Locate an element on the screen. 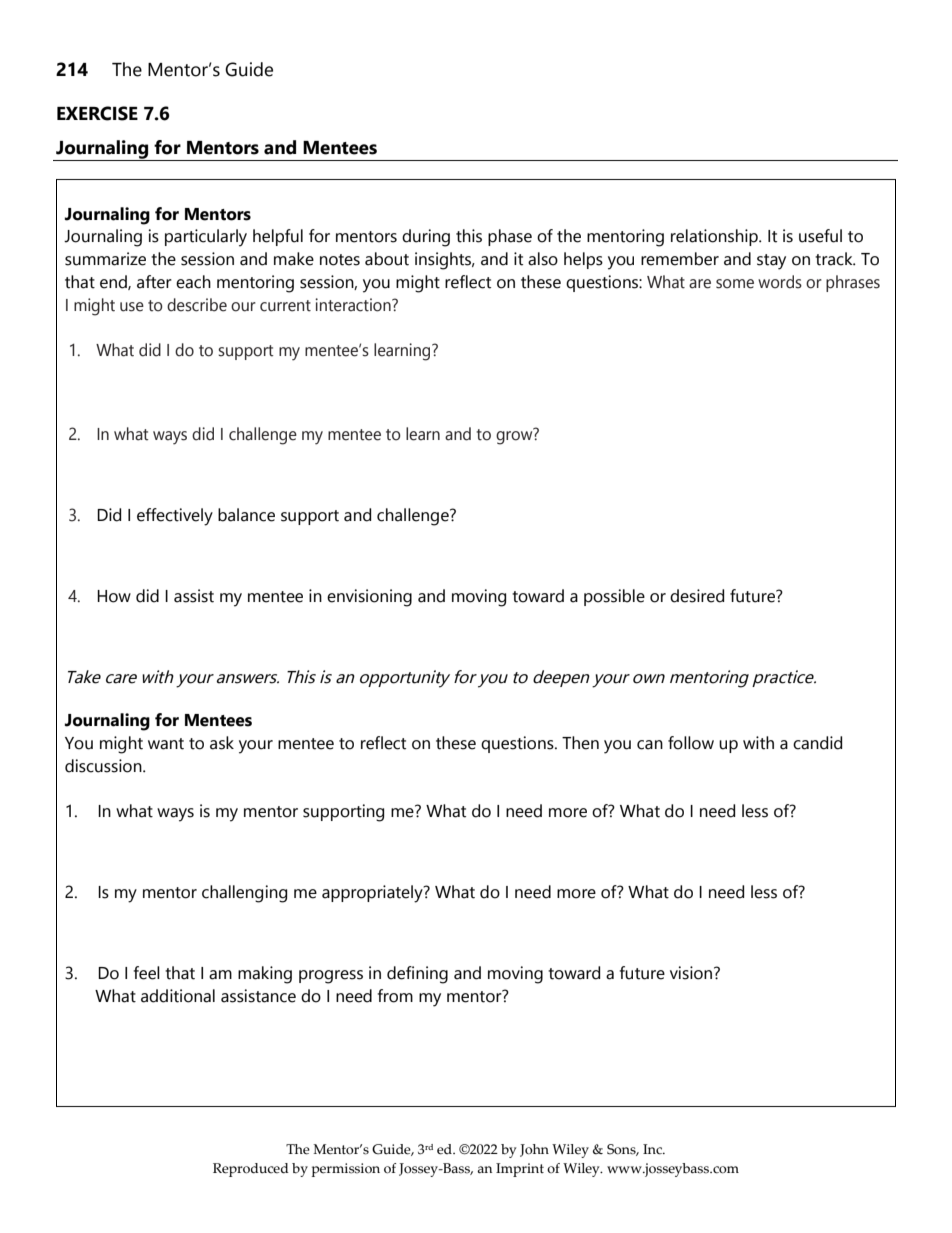 This screenshot has width=952, height=1233. Inc is located at coordinates (654, 1149).
